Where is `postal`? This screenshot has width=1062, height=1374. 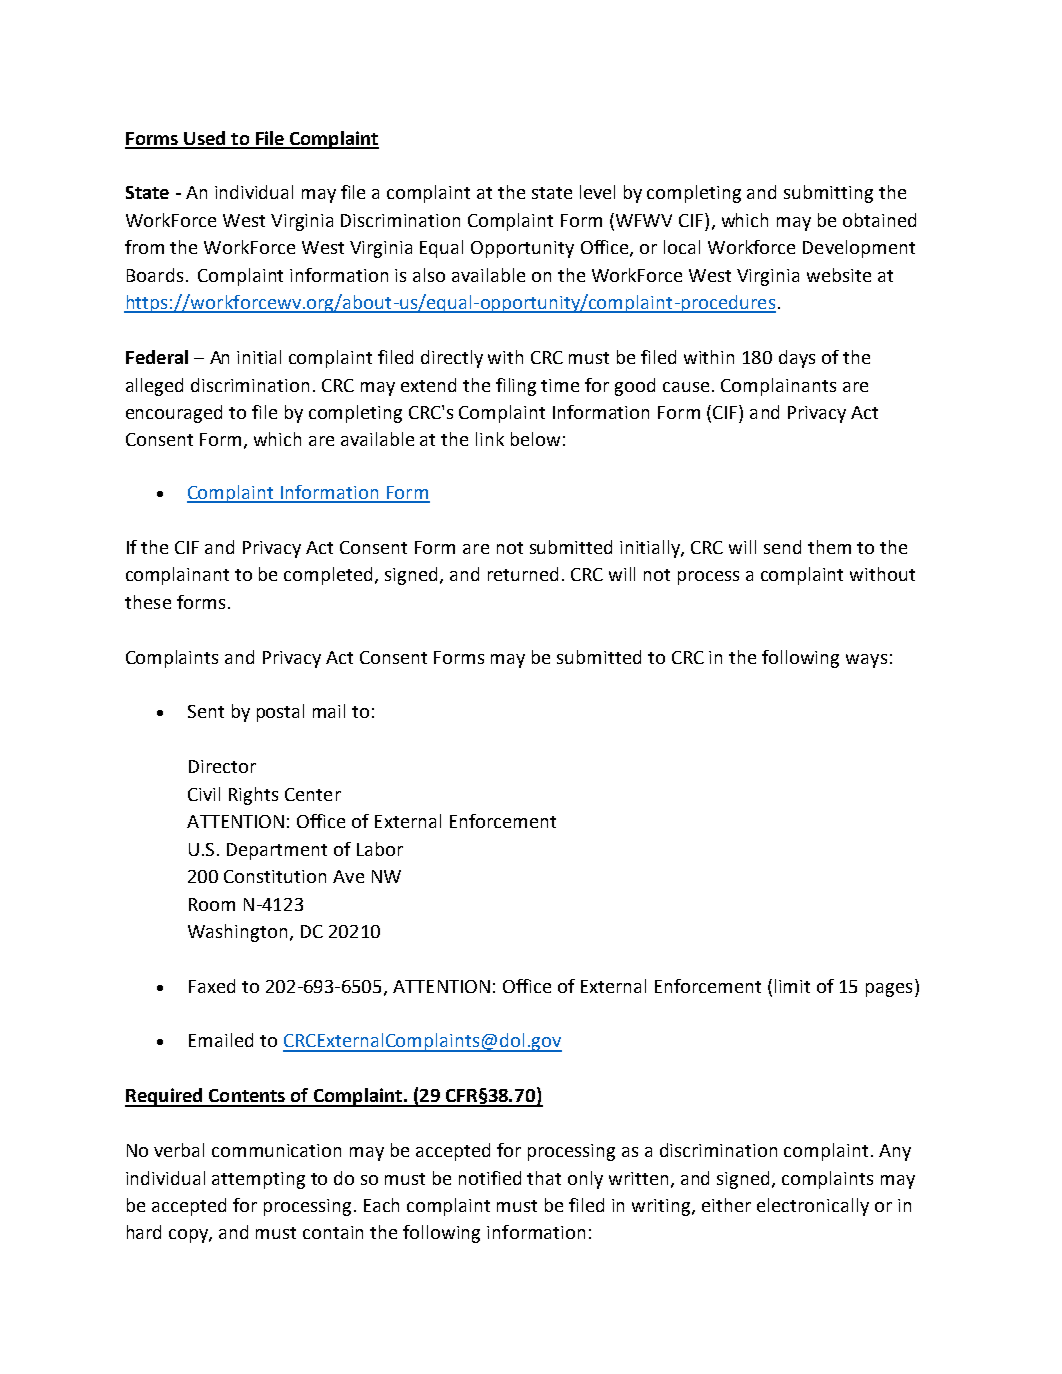 postal is located at coordinates (280, 713).
